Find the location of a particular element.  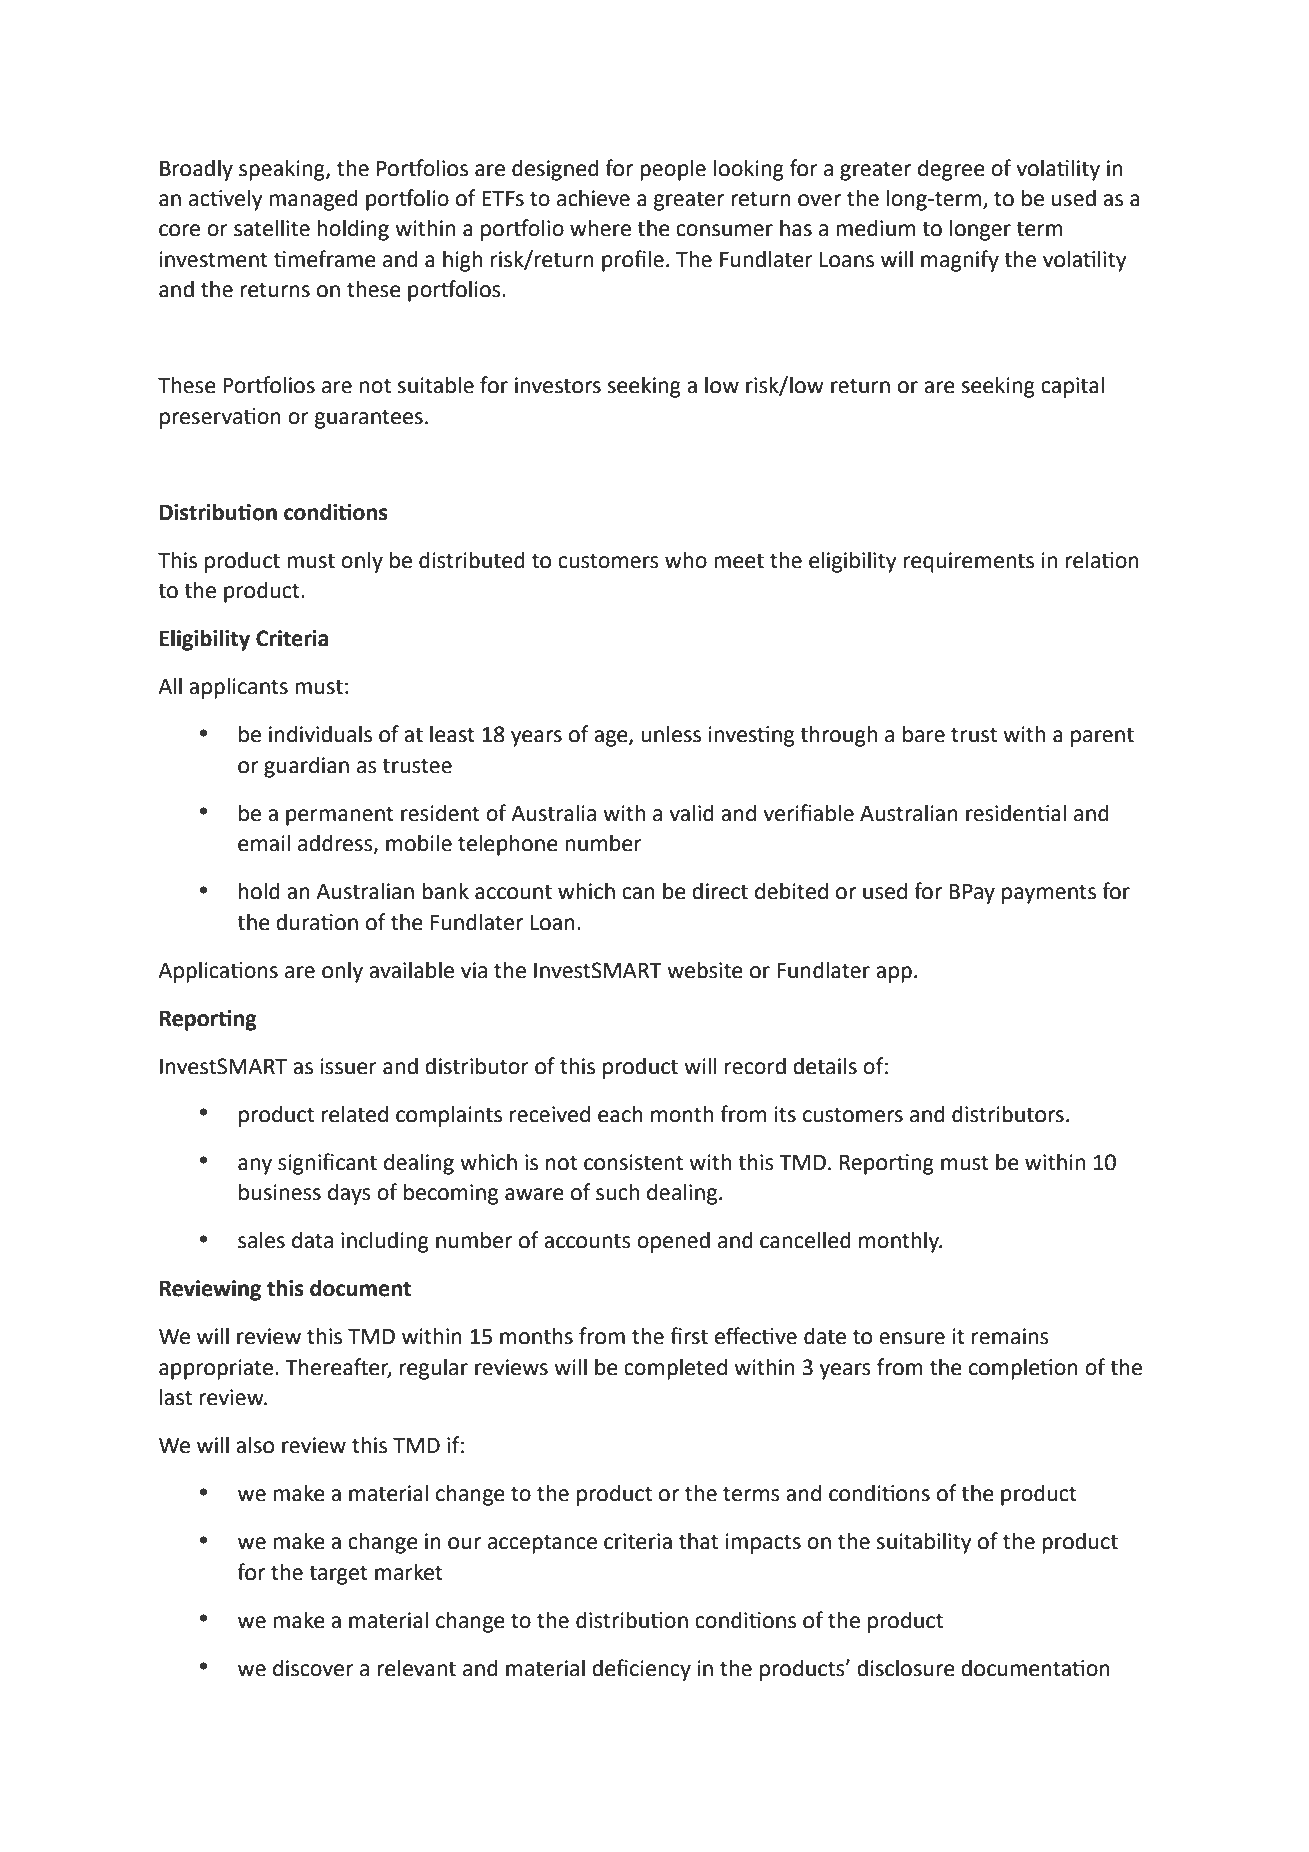

magnify is located at coordinates (960, 261).
